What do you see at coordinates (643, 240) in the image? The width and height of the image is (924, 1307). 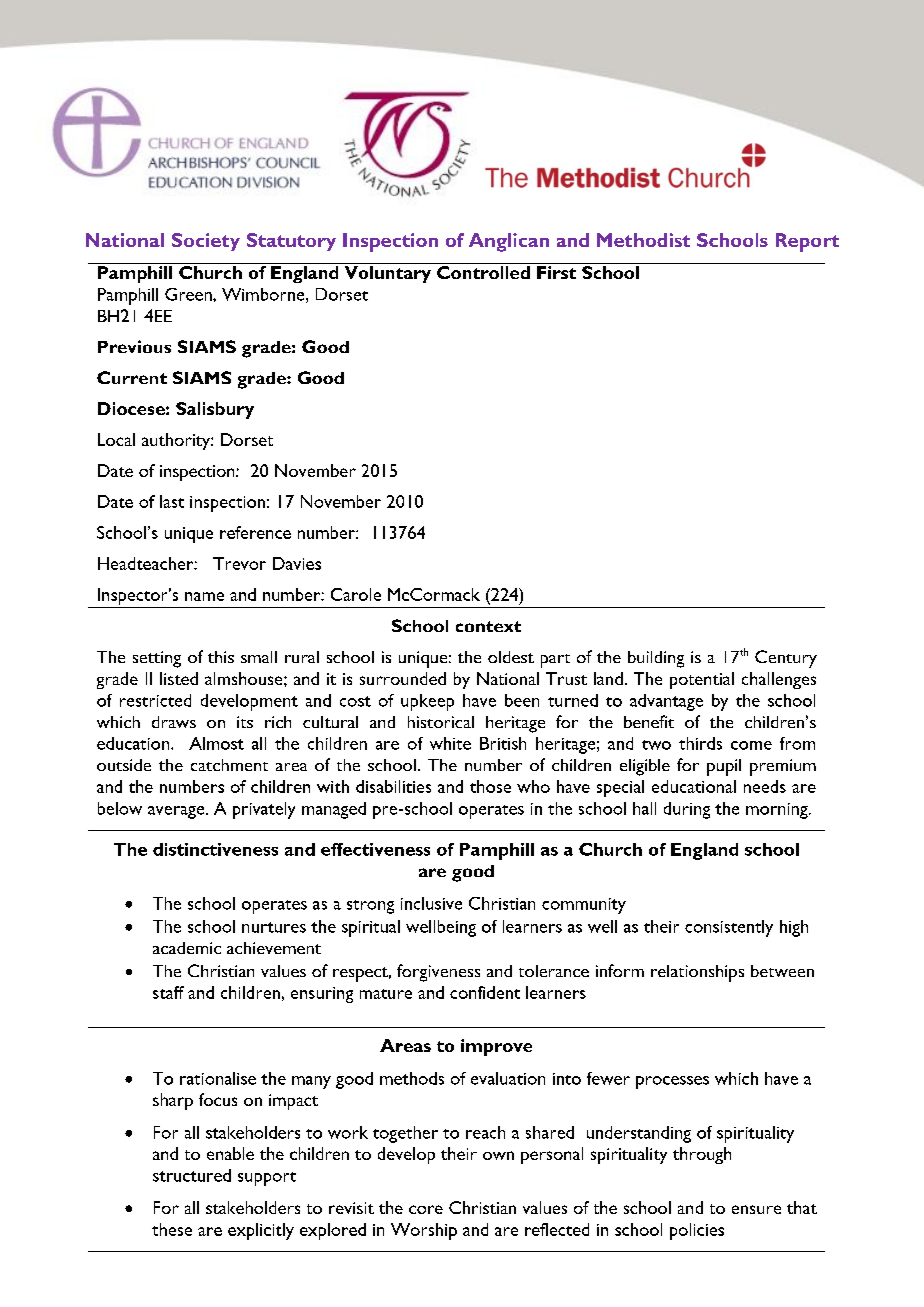 I see `Methodist` at bounding box center [643, 240].
